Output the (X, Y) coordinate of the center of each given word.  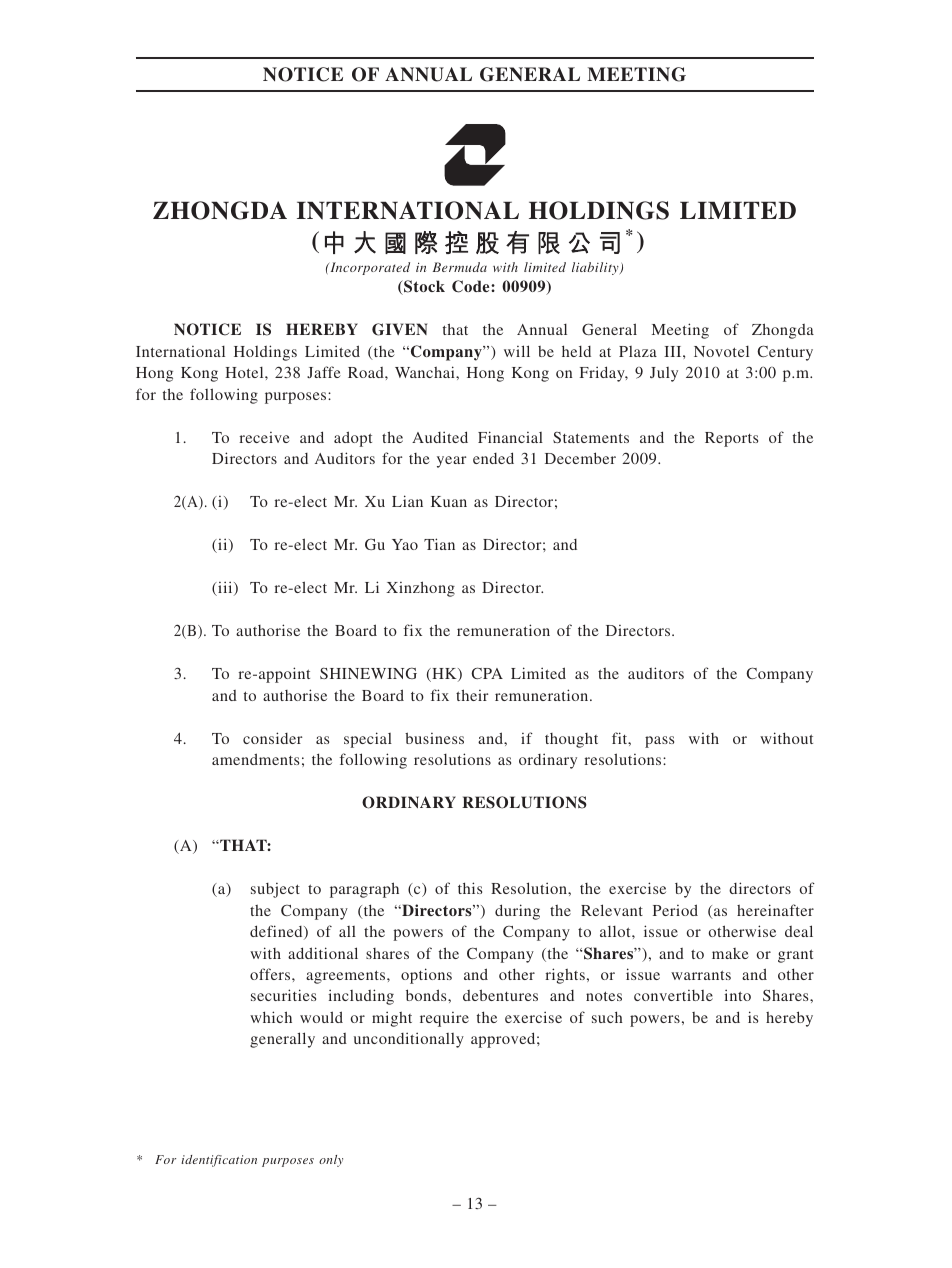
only (331, 1161)
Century (785, 353)
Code (472, 286)
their (472, 695)
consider (272, 738)
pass (659, 742)
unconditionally (409, 1040)
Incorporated (369, 268)
